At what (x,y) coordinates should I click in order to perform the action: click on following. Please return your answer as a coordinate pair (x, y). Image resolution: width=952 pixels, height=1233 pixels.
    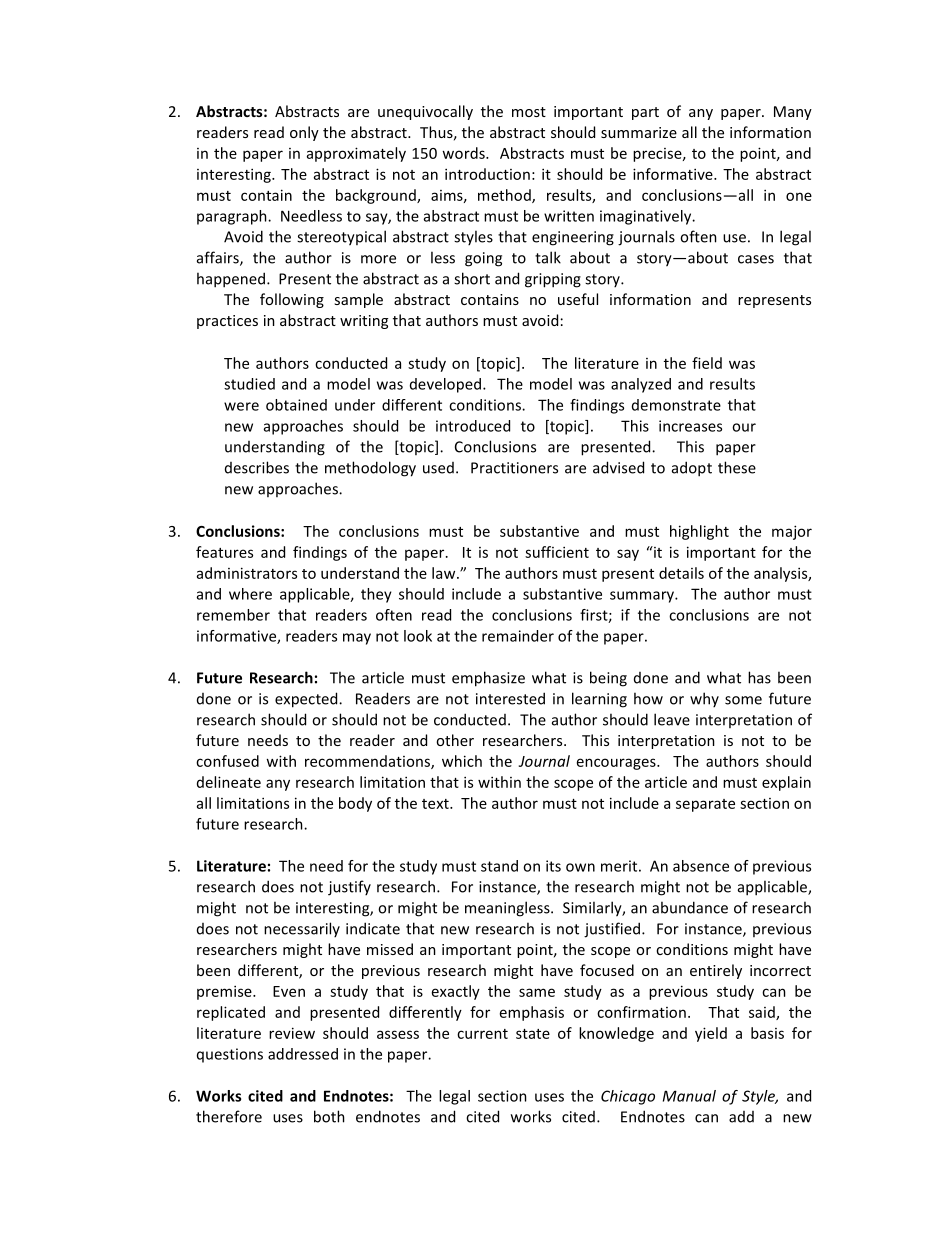
    Looking at the image, I should click on (292, 300).
